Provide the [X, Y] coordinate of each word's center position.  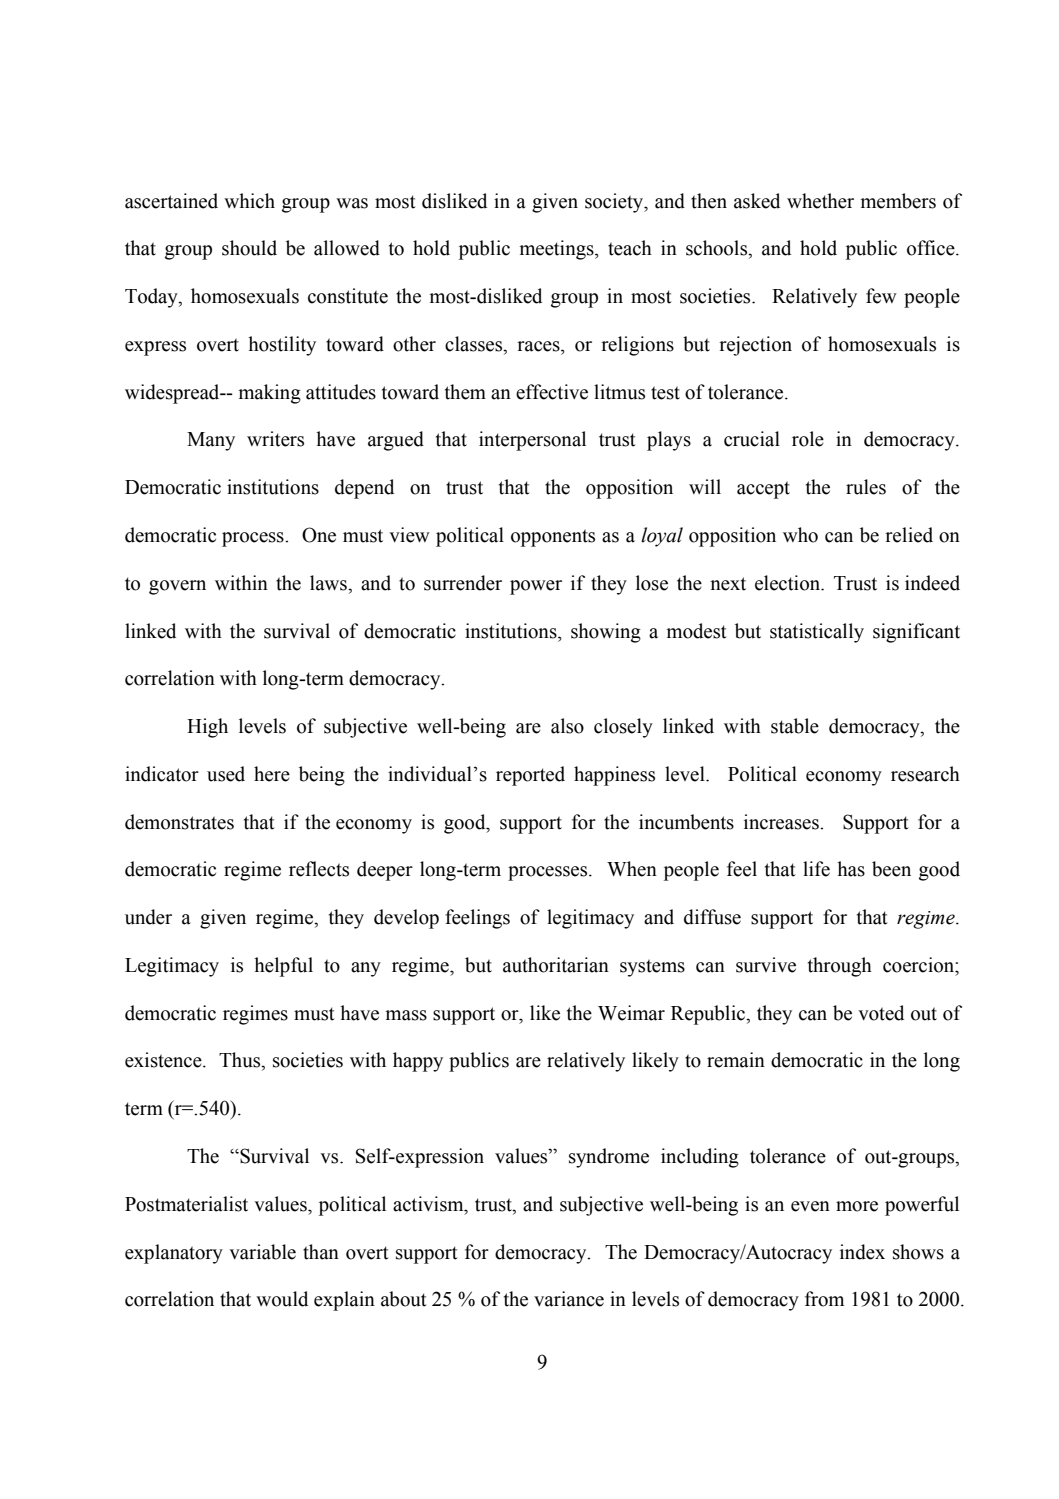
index [862, 1252]
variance [569, 1299]
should [249, 248]
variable [262, 1252]
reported [530, 776]
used [226, 774]
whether [820, 201]
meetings [557, 250]
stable [795, 726]
